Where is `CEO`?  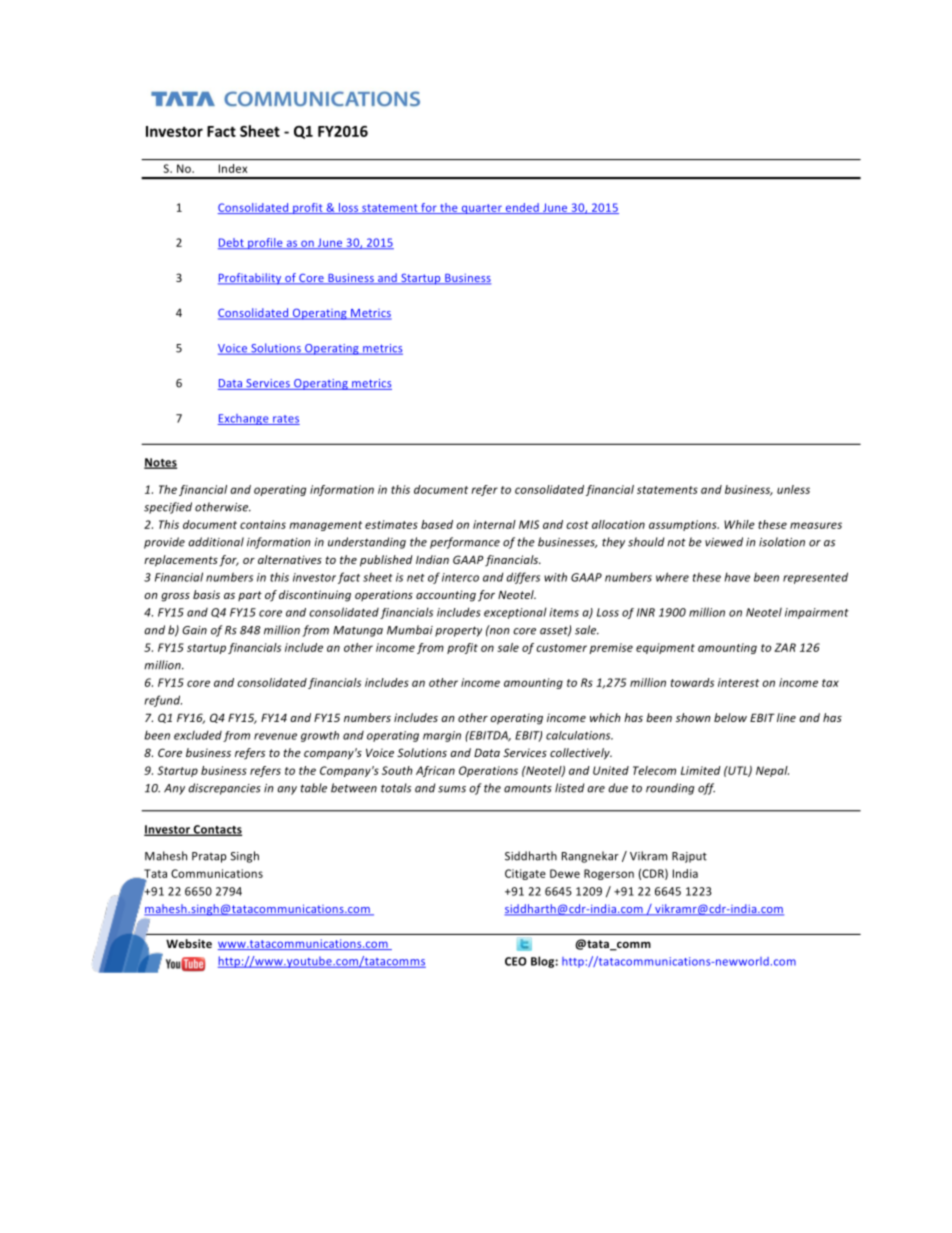 CEO is located at coordinates (516, 961).
